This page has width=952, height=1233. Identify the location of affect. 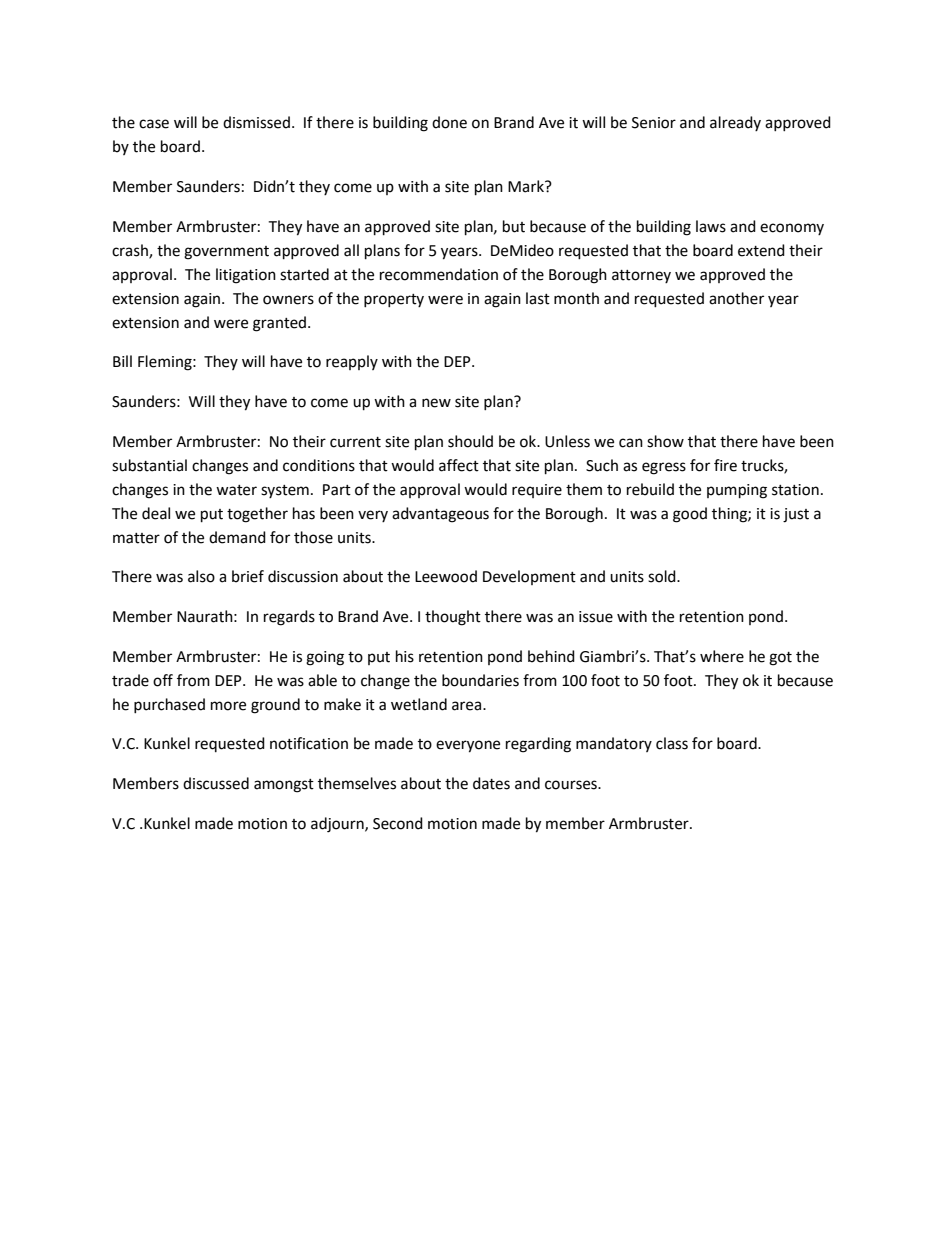
(459, 465).
